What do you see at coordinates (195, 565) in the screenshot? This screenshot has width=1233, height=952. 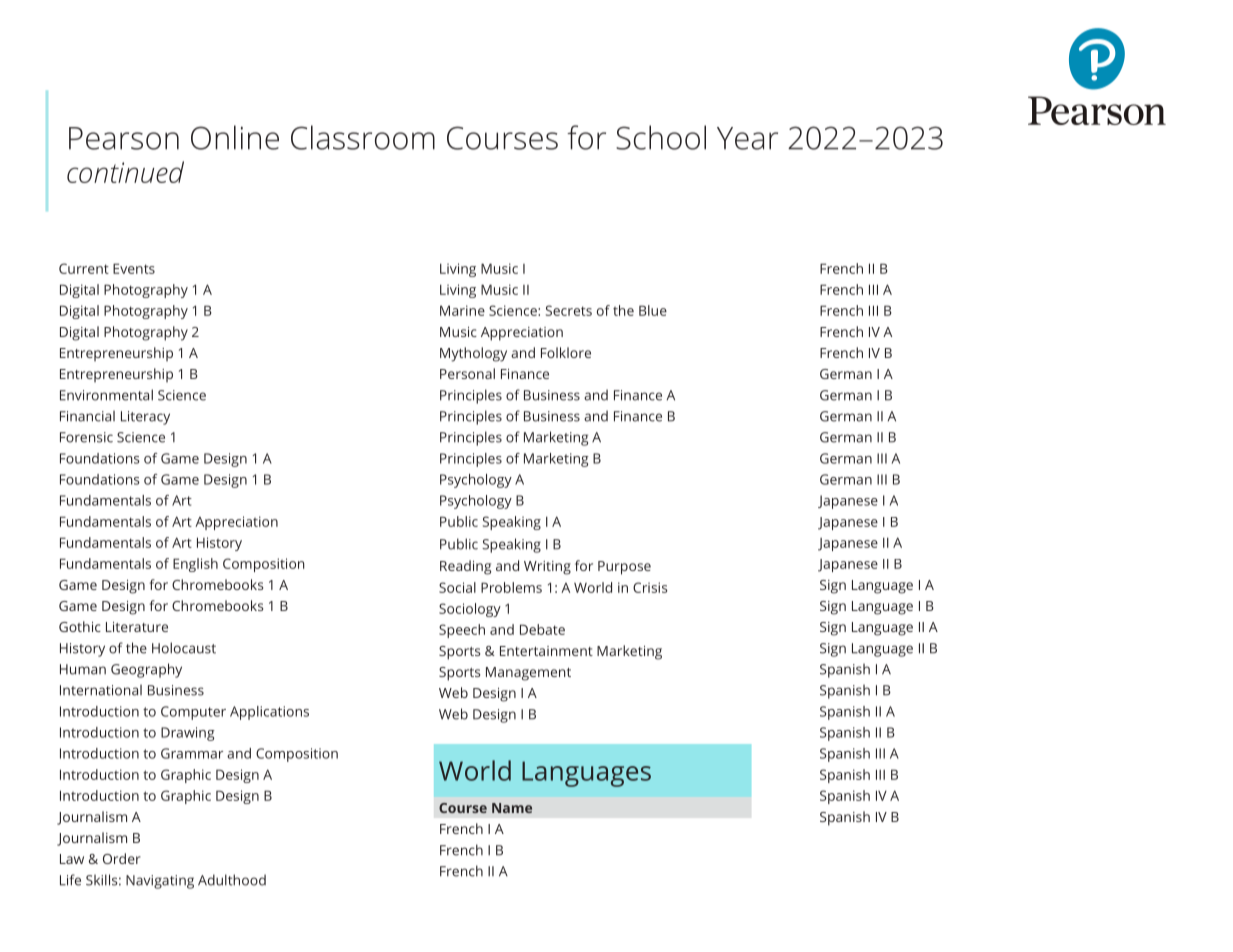 I see `English` at bounding box center [195, 565].
